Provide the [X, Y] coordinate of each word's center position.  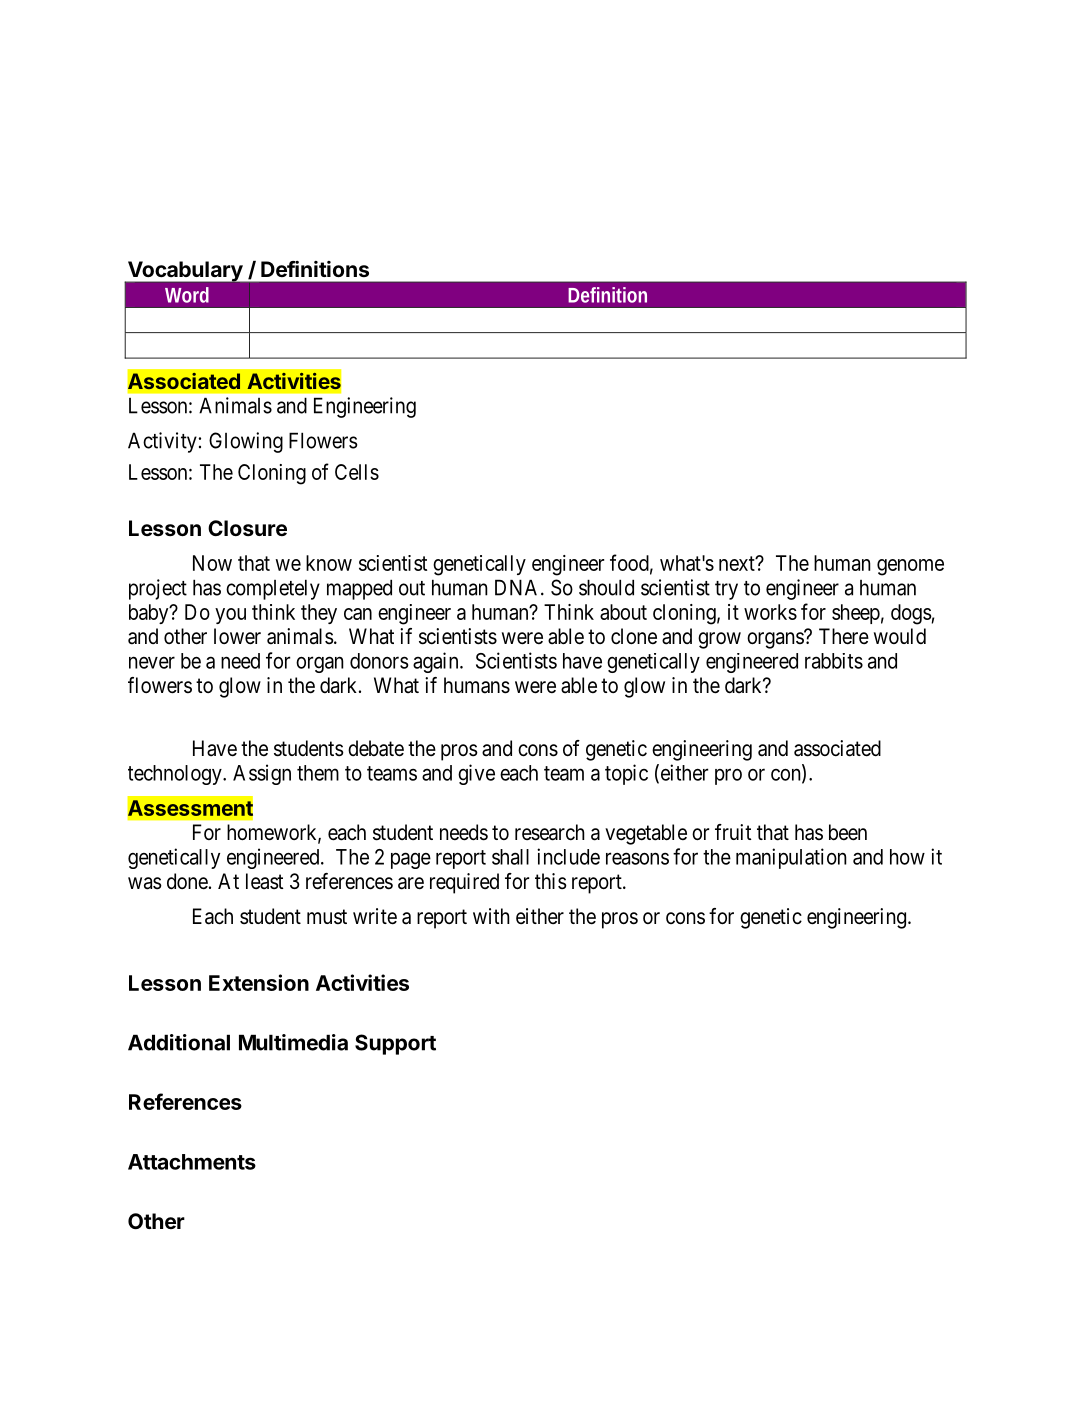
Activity [162, 442]
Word [187, 295]
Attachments [192, 1162]
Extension [259, 982]
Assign [262, 774]
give [476, 774]
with [491, 916]
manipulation [791, 858]
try [726, 590]
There [844, 636]
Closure [247, 528]
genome [910, 567]
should [606, 587]
